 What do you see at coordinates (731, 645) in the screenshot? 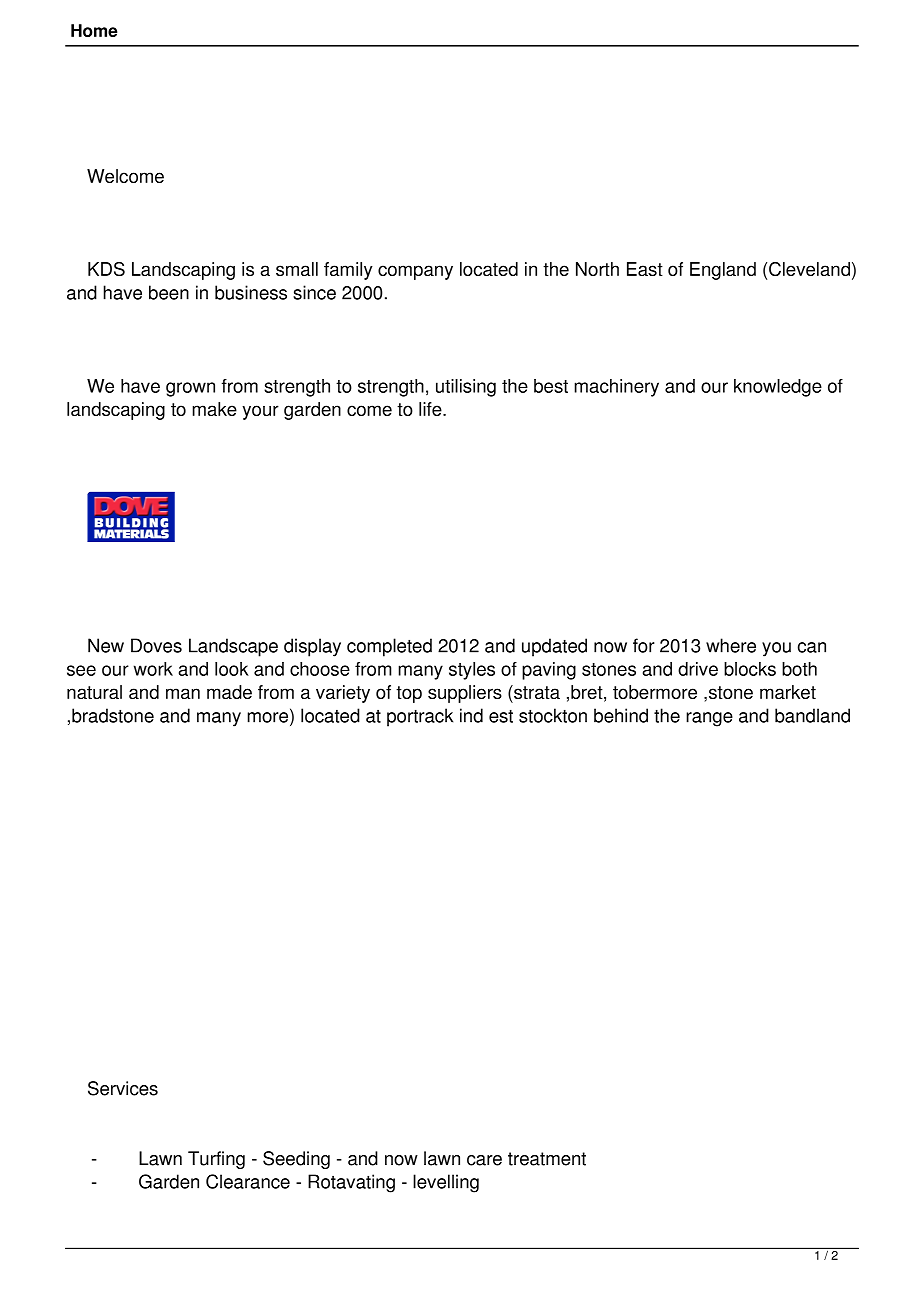
I see `where` at bounding box center [731, 645].
